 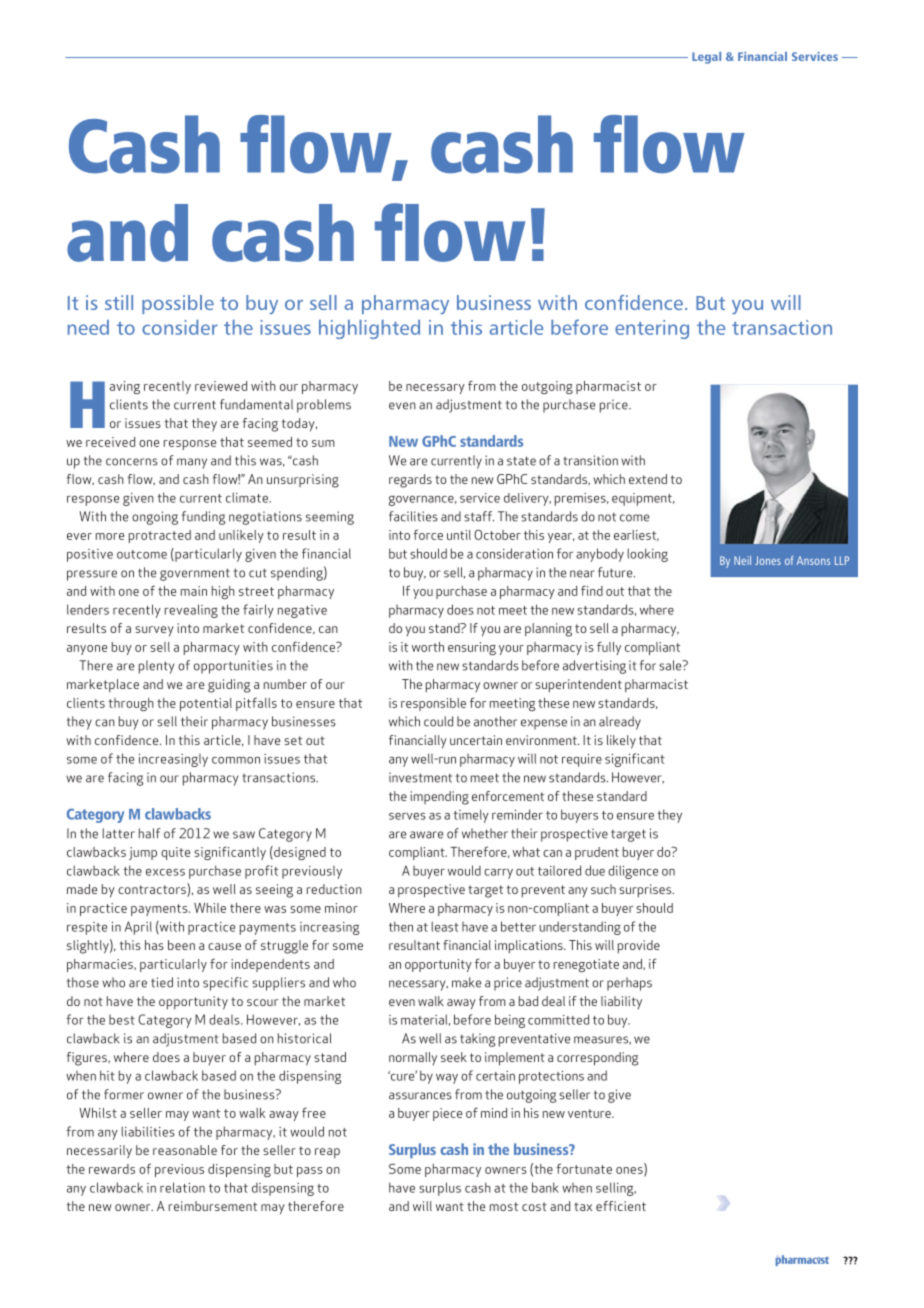 What do you see at coordinates (153, 890) in the screenshot?
I see `contractors` at bounding box center [153, 890].
